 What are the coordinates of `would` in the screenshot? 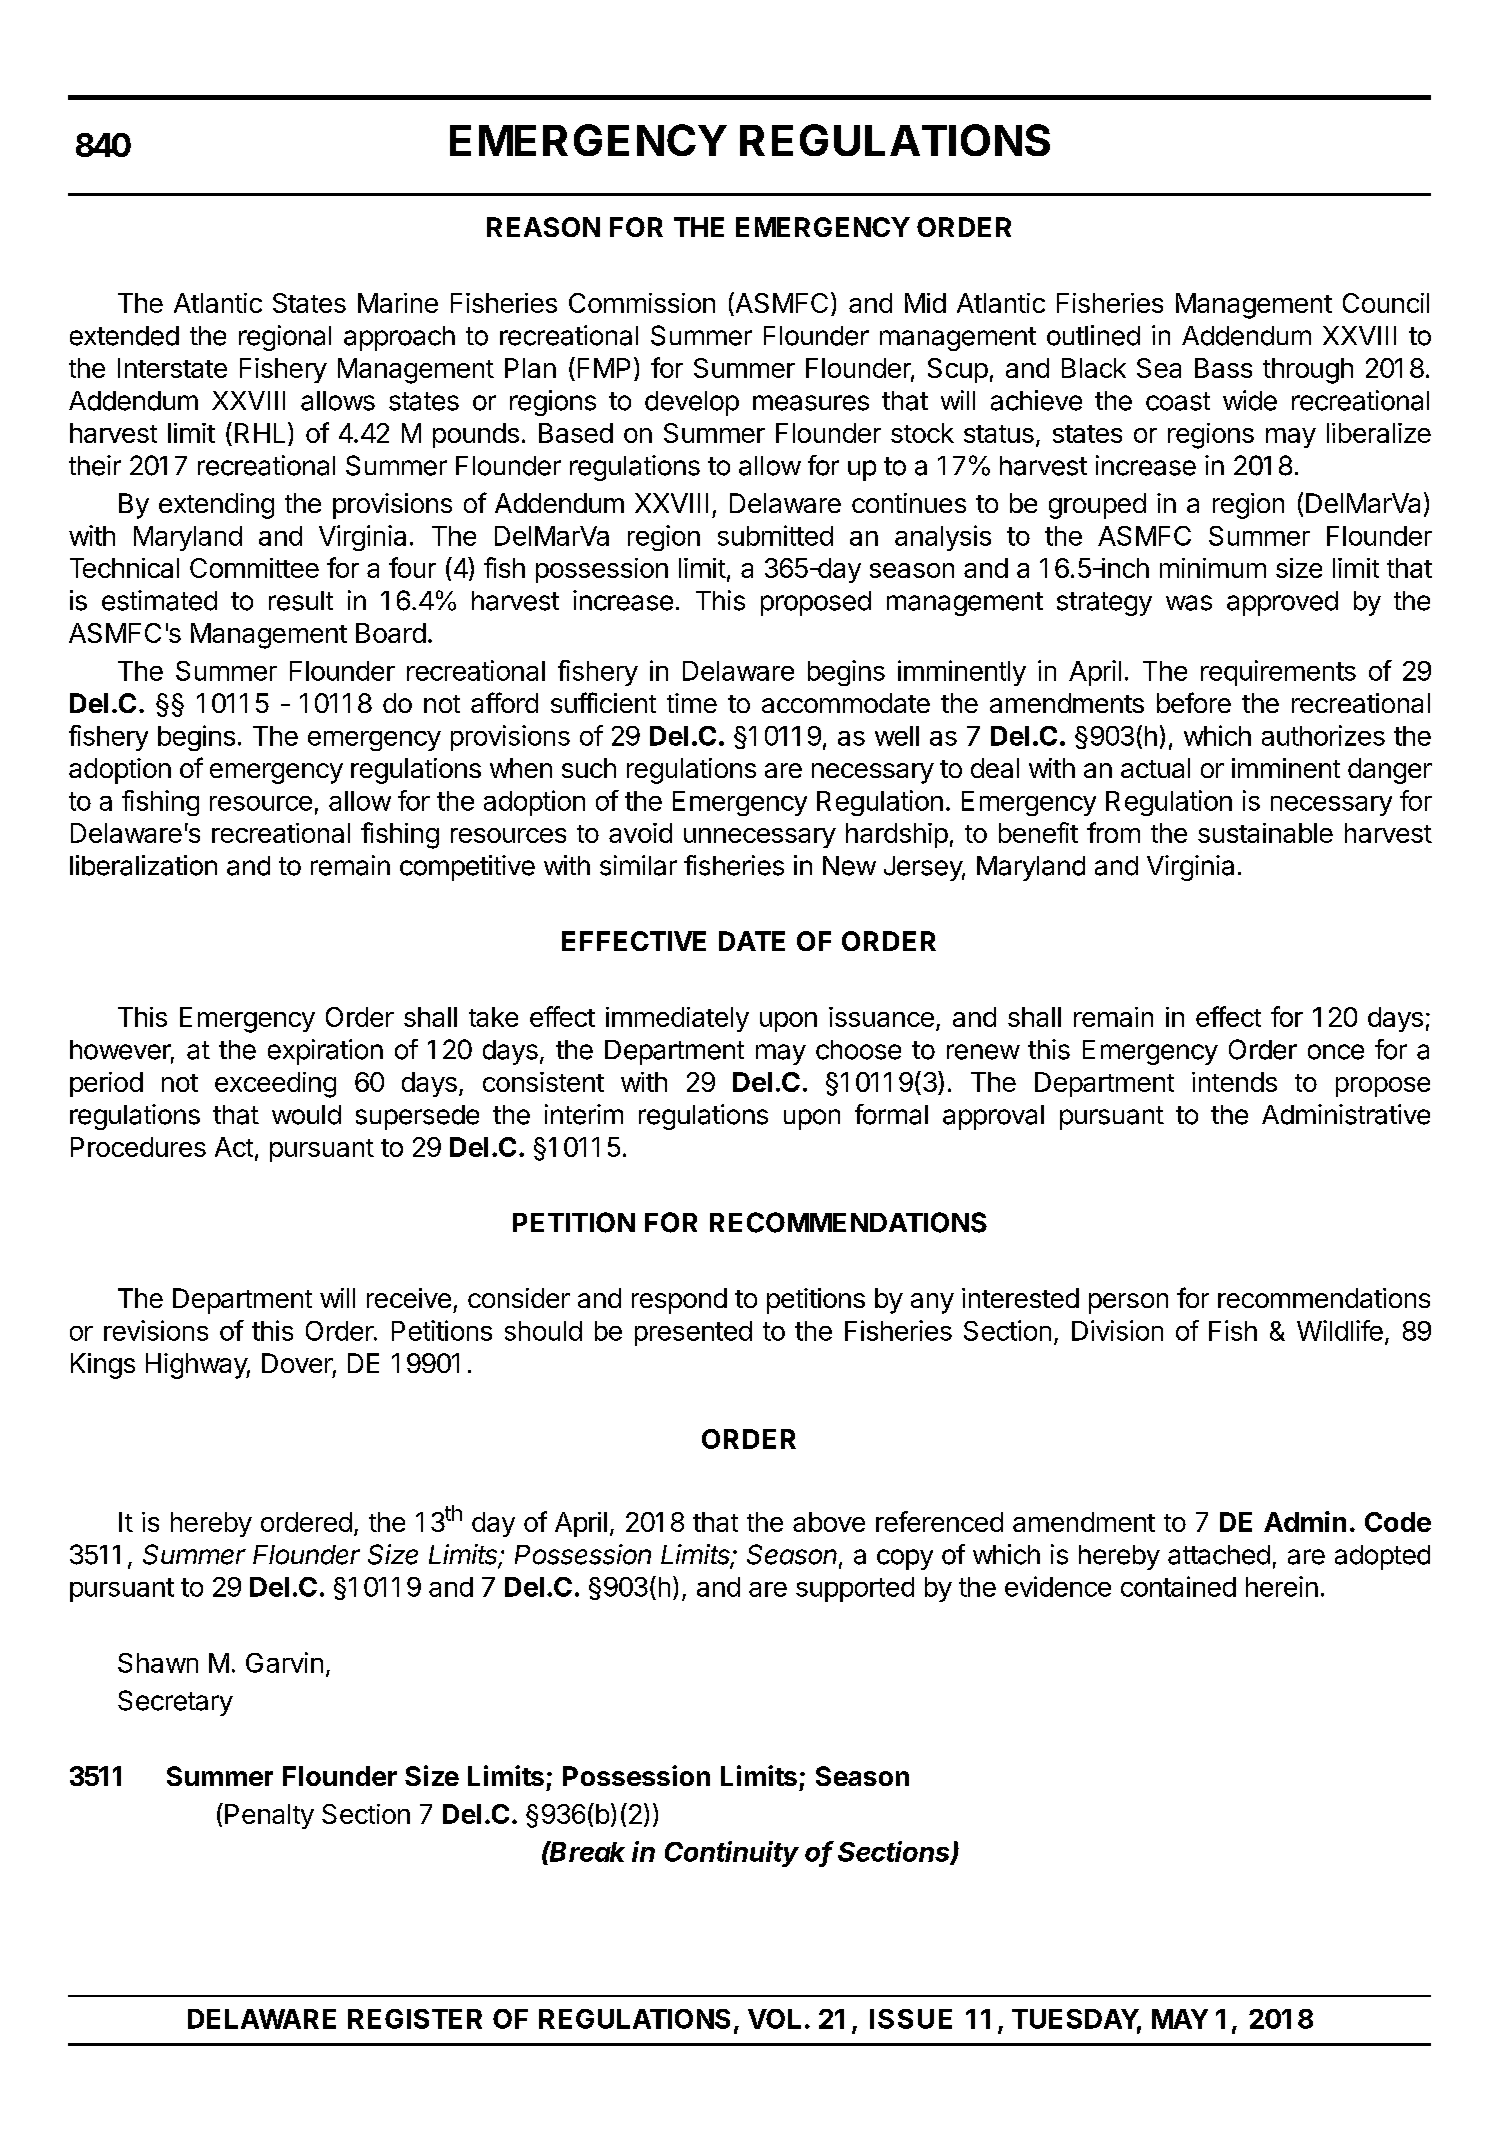 It's located at (306, 1115).
